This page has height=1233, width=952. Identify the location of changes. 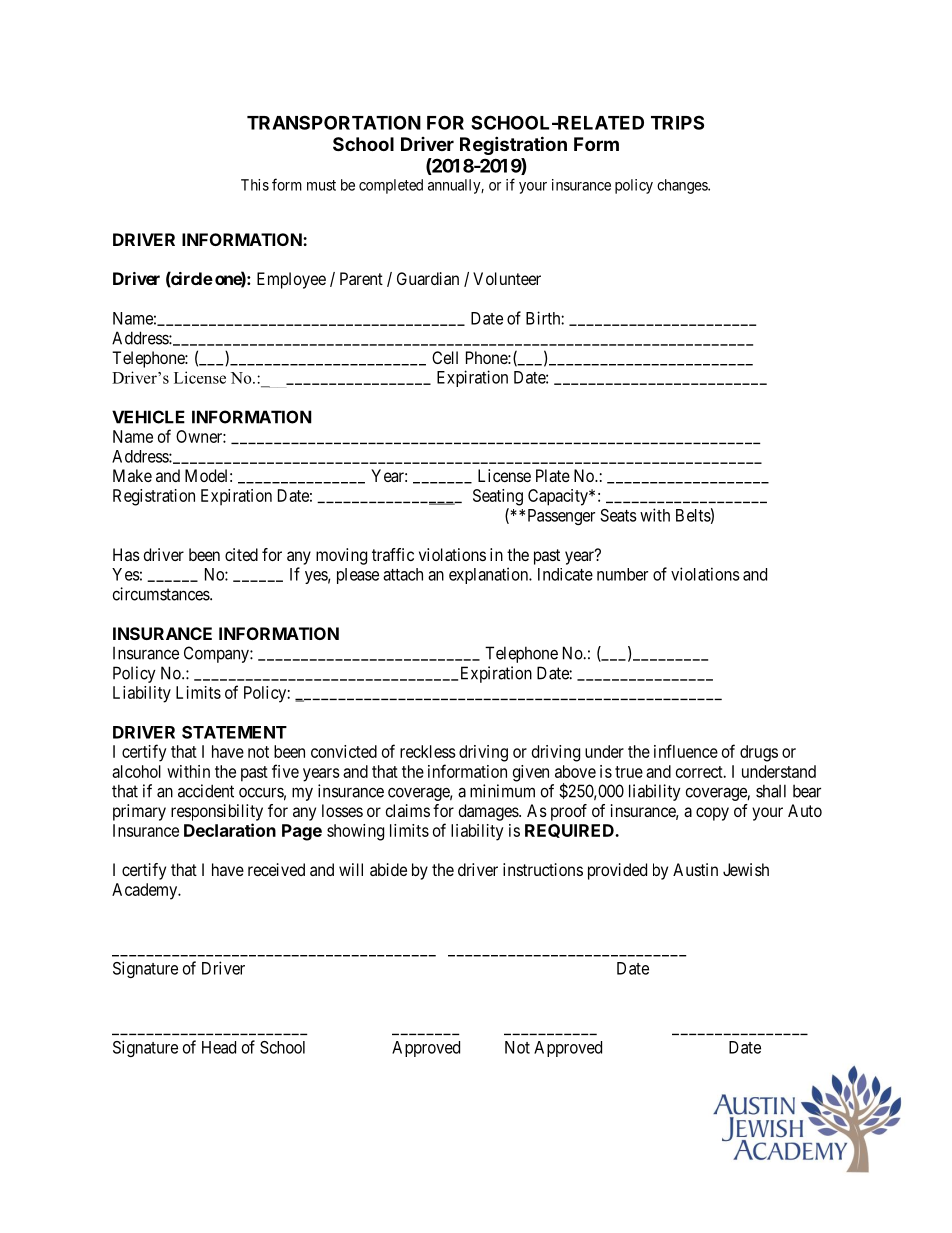
(683, 186).
